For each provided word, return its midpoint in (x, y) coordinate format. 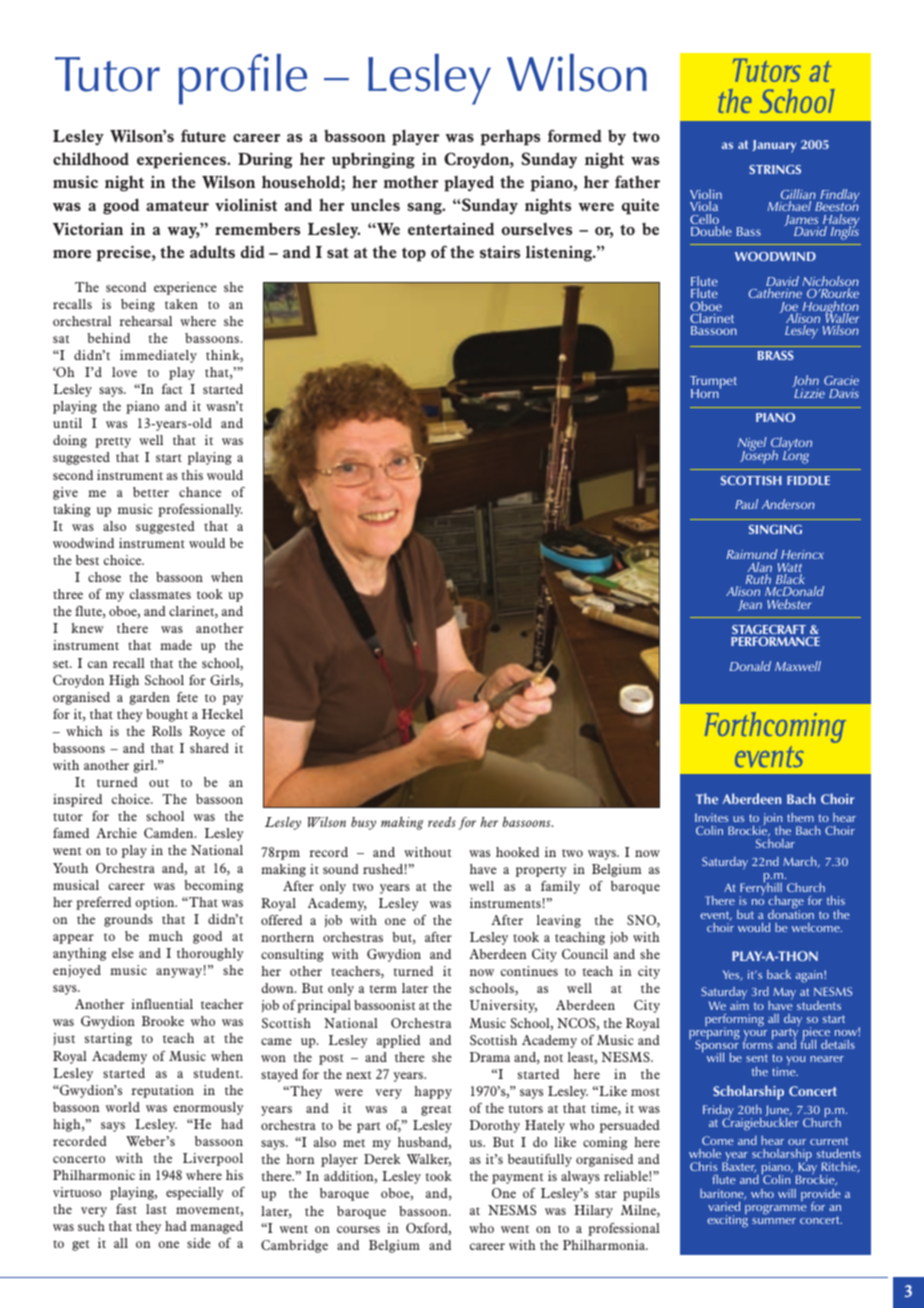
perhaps (510, 137)
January (774, 146)
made (176, 645)
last (156, 1209)
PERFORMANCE (775, 641)
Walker (429, 1160)
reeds (442, 822)
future (203, 135)
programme (776, 1210)
